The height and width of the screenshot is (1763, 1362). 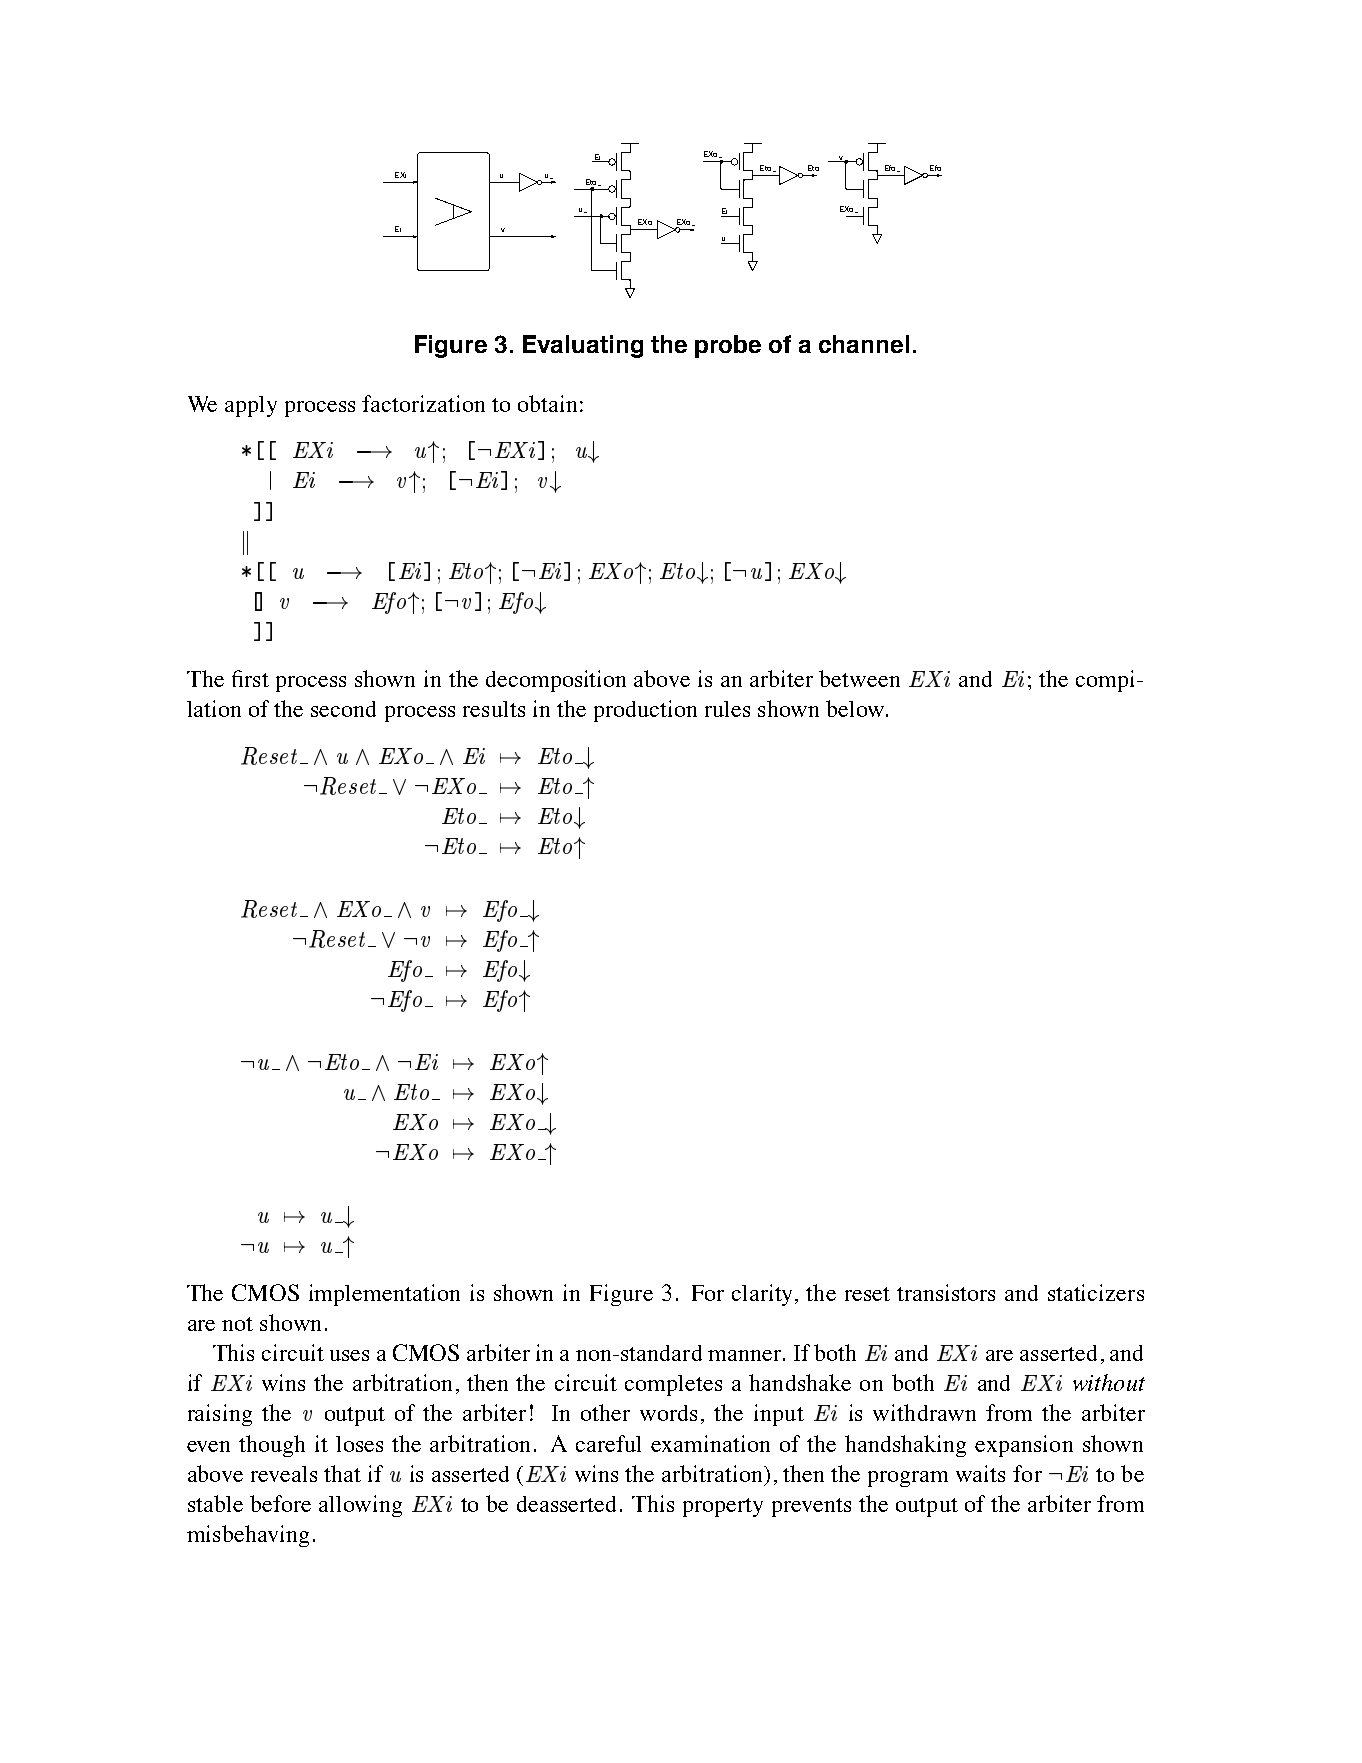 I want to click on implementation, so click(x=384, y=1295).
